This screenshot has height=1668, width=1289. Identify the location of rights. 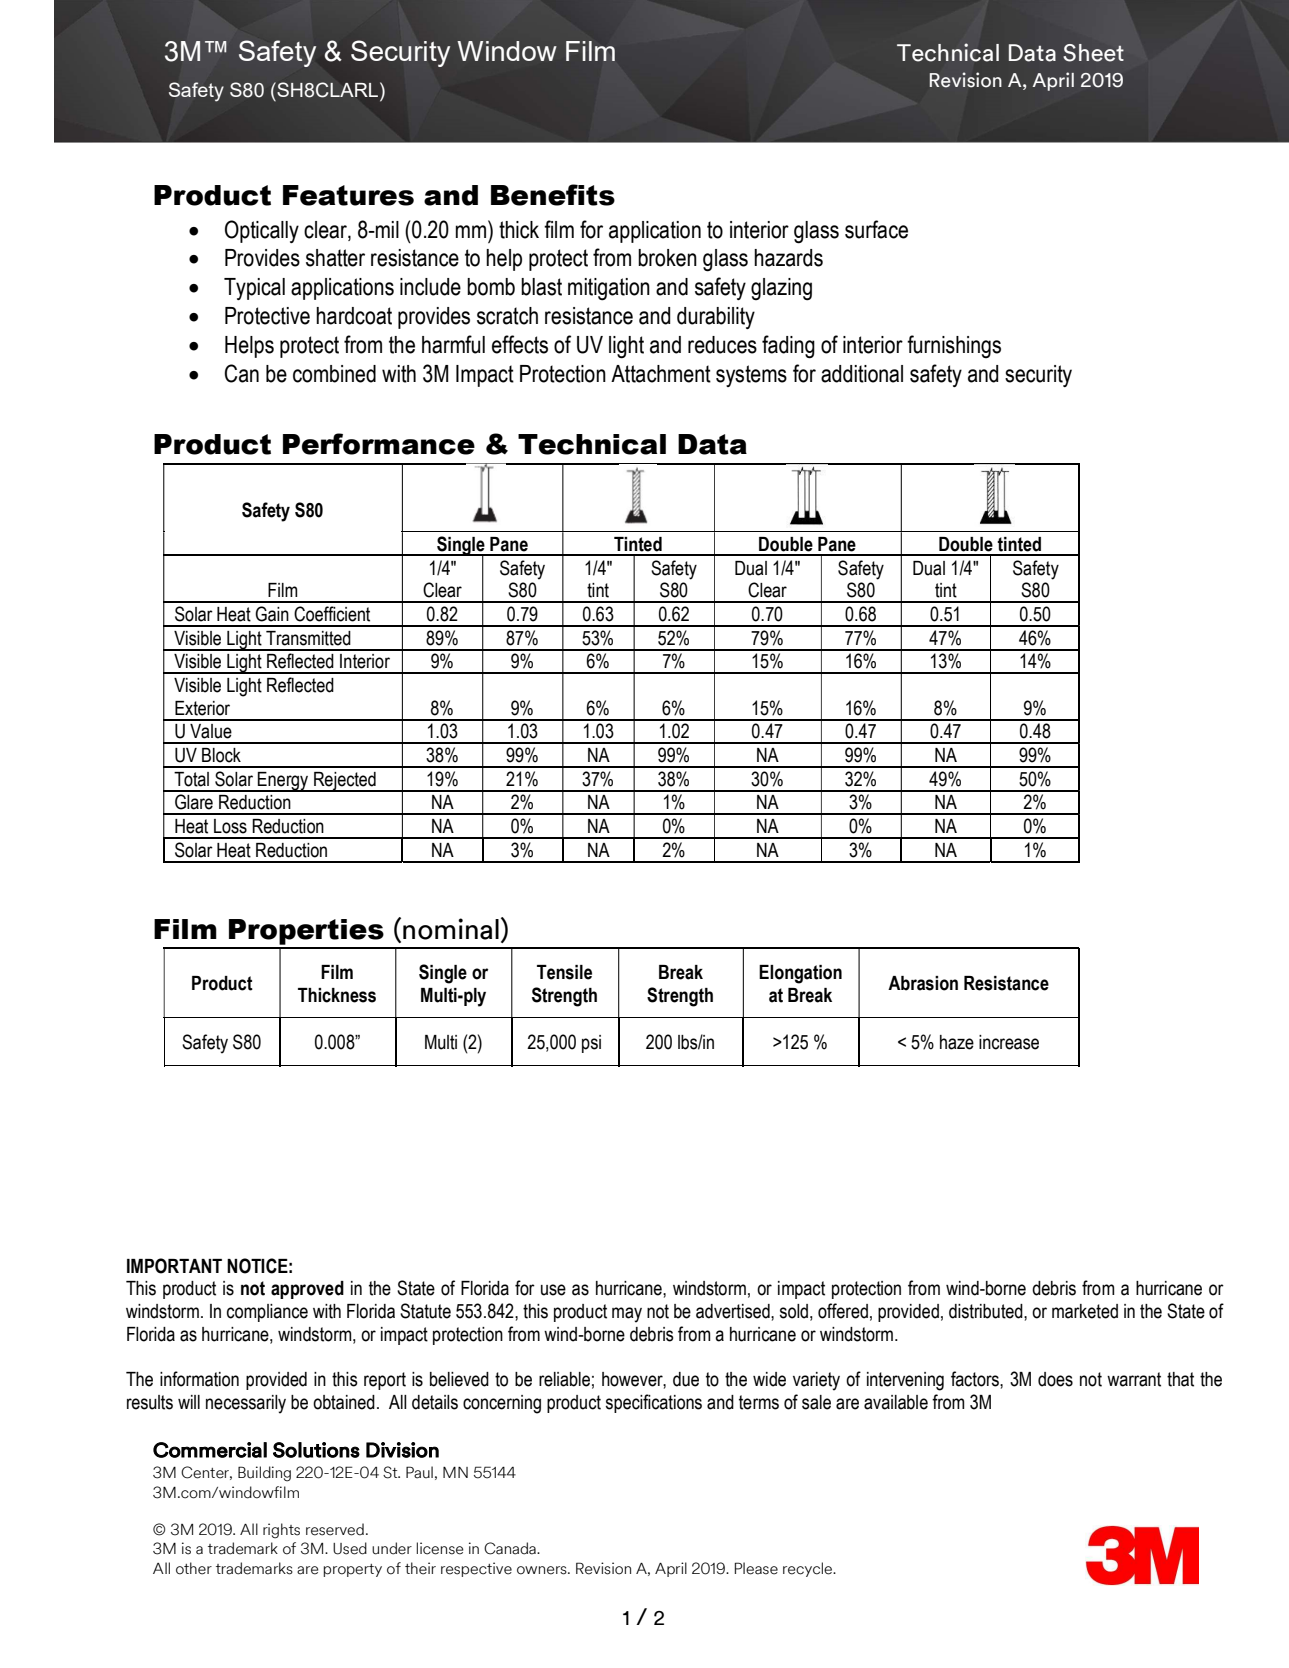
(281, 1531).
